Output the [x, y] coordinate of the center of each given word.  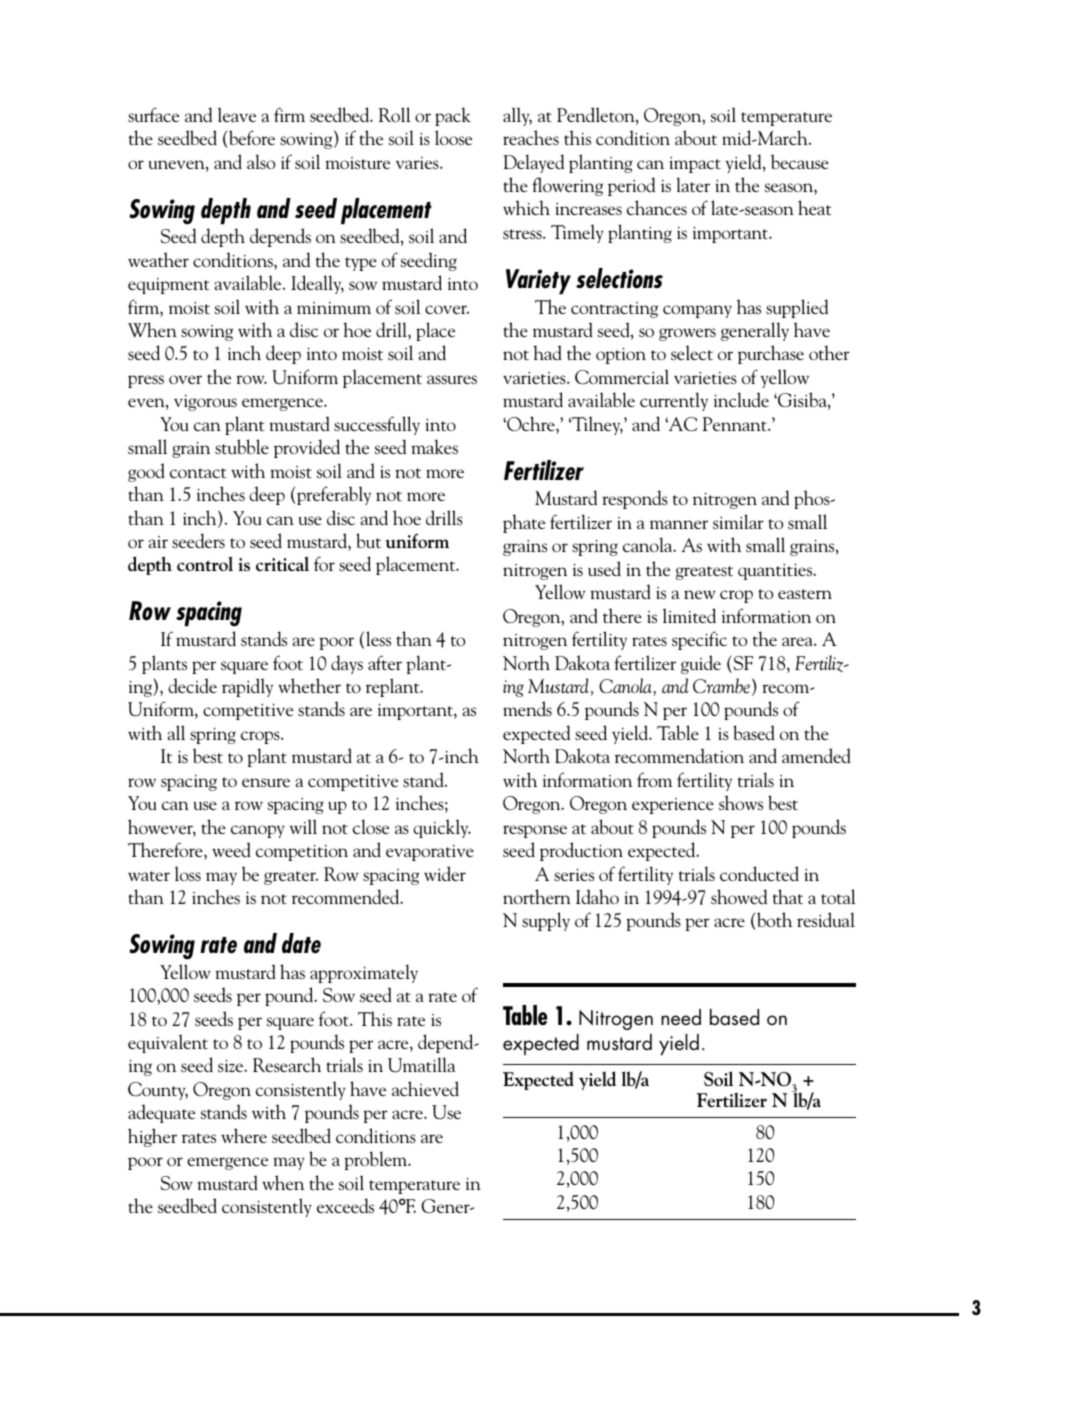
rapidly [247, 687]
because [800, 161]
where [244, 1135]
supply [546, 921]
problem [377, 1160]
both [773, 919]
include [741, 399]
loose [453, 137]
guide [701, 664]
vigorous [205, 403]
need [681, 1017]
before [251, 137]
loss [188, 873]
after [385, 662]
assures [452, 379]
